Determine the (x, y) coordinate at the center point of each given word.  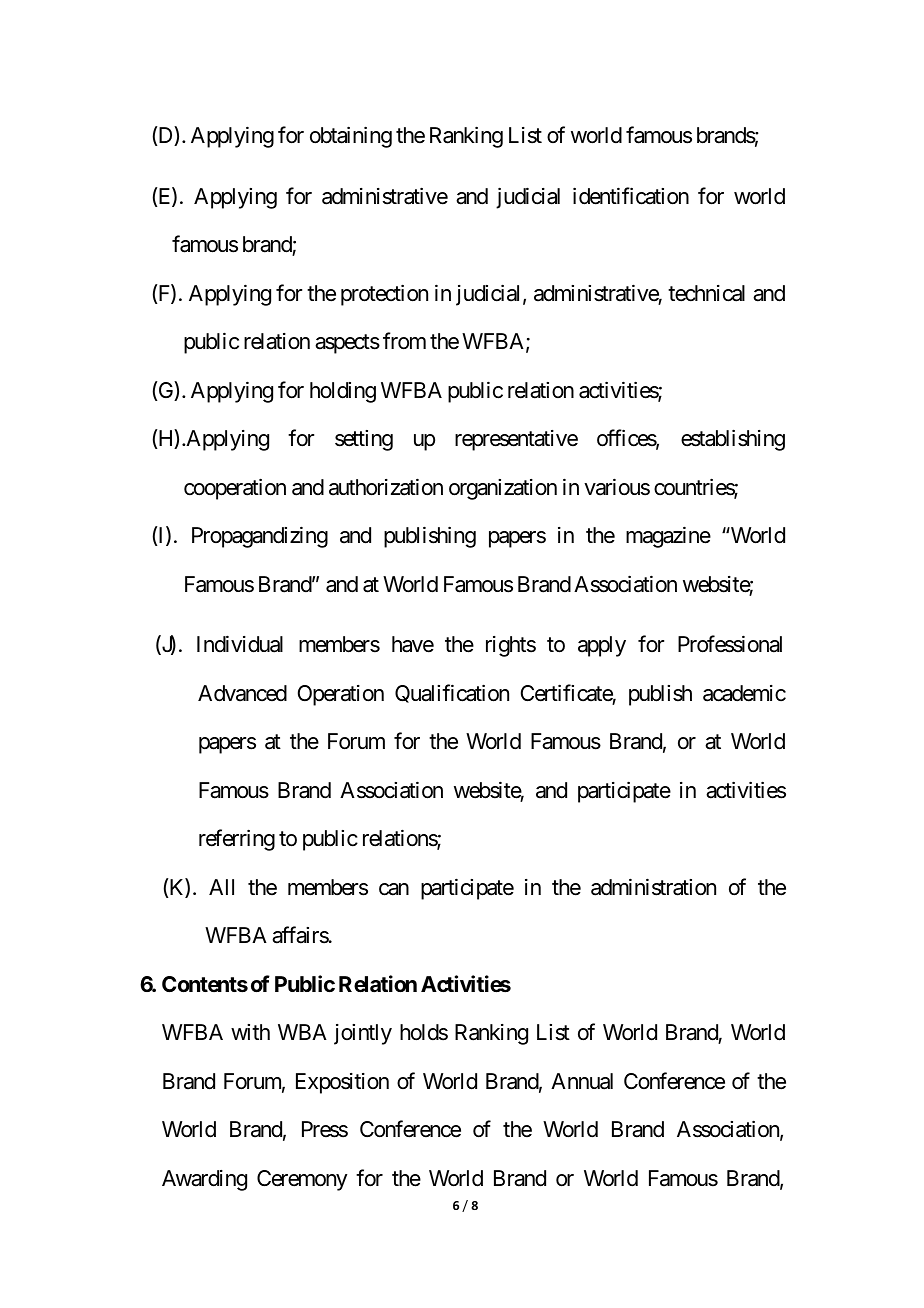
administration (653, 887)
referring (237, 840)
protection (384, 295)
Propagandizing (260, 537)
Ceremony (302, 1180)
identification (631, 196)
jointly (363, 1034)
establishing (733, 440)
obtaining (351, 137)
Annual (582, 1081)
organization (503, 489)
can (394, 889)
